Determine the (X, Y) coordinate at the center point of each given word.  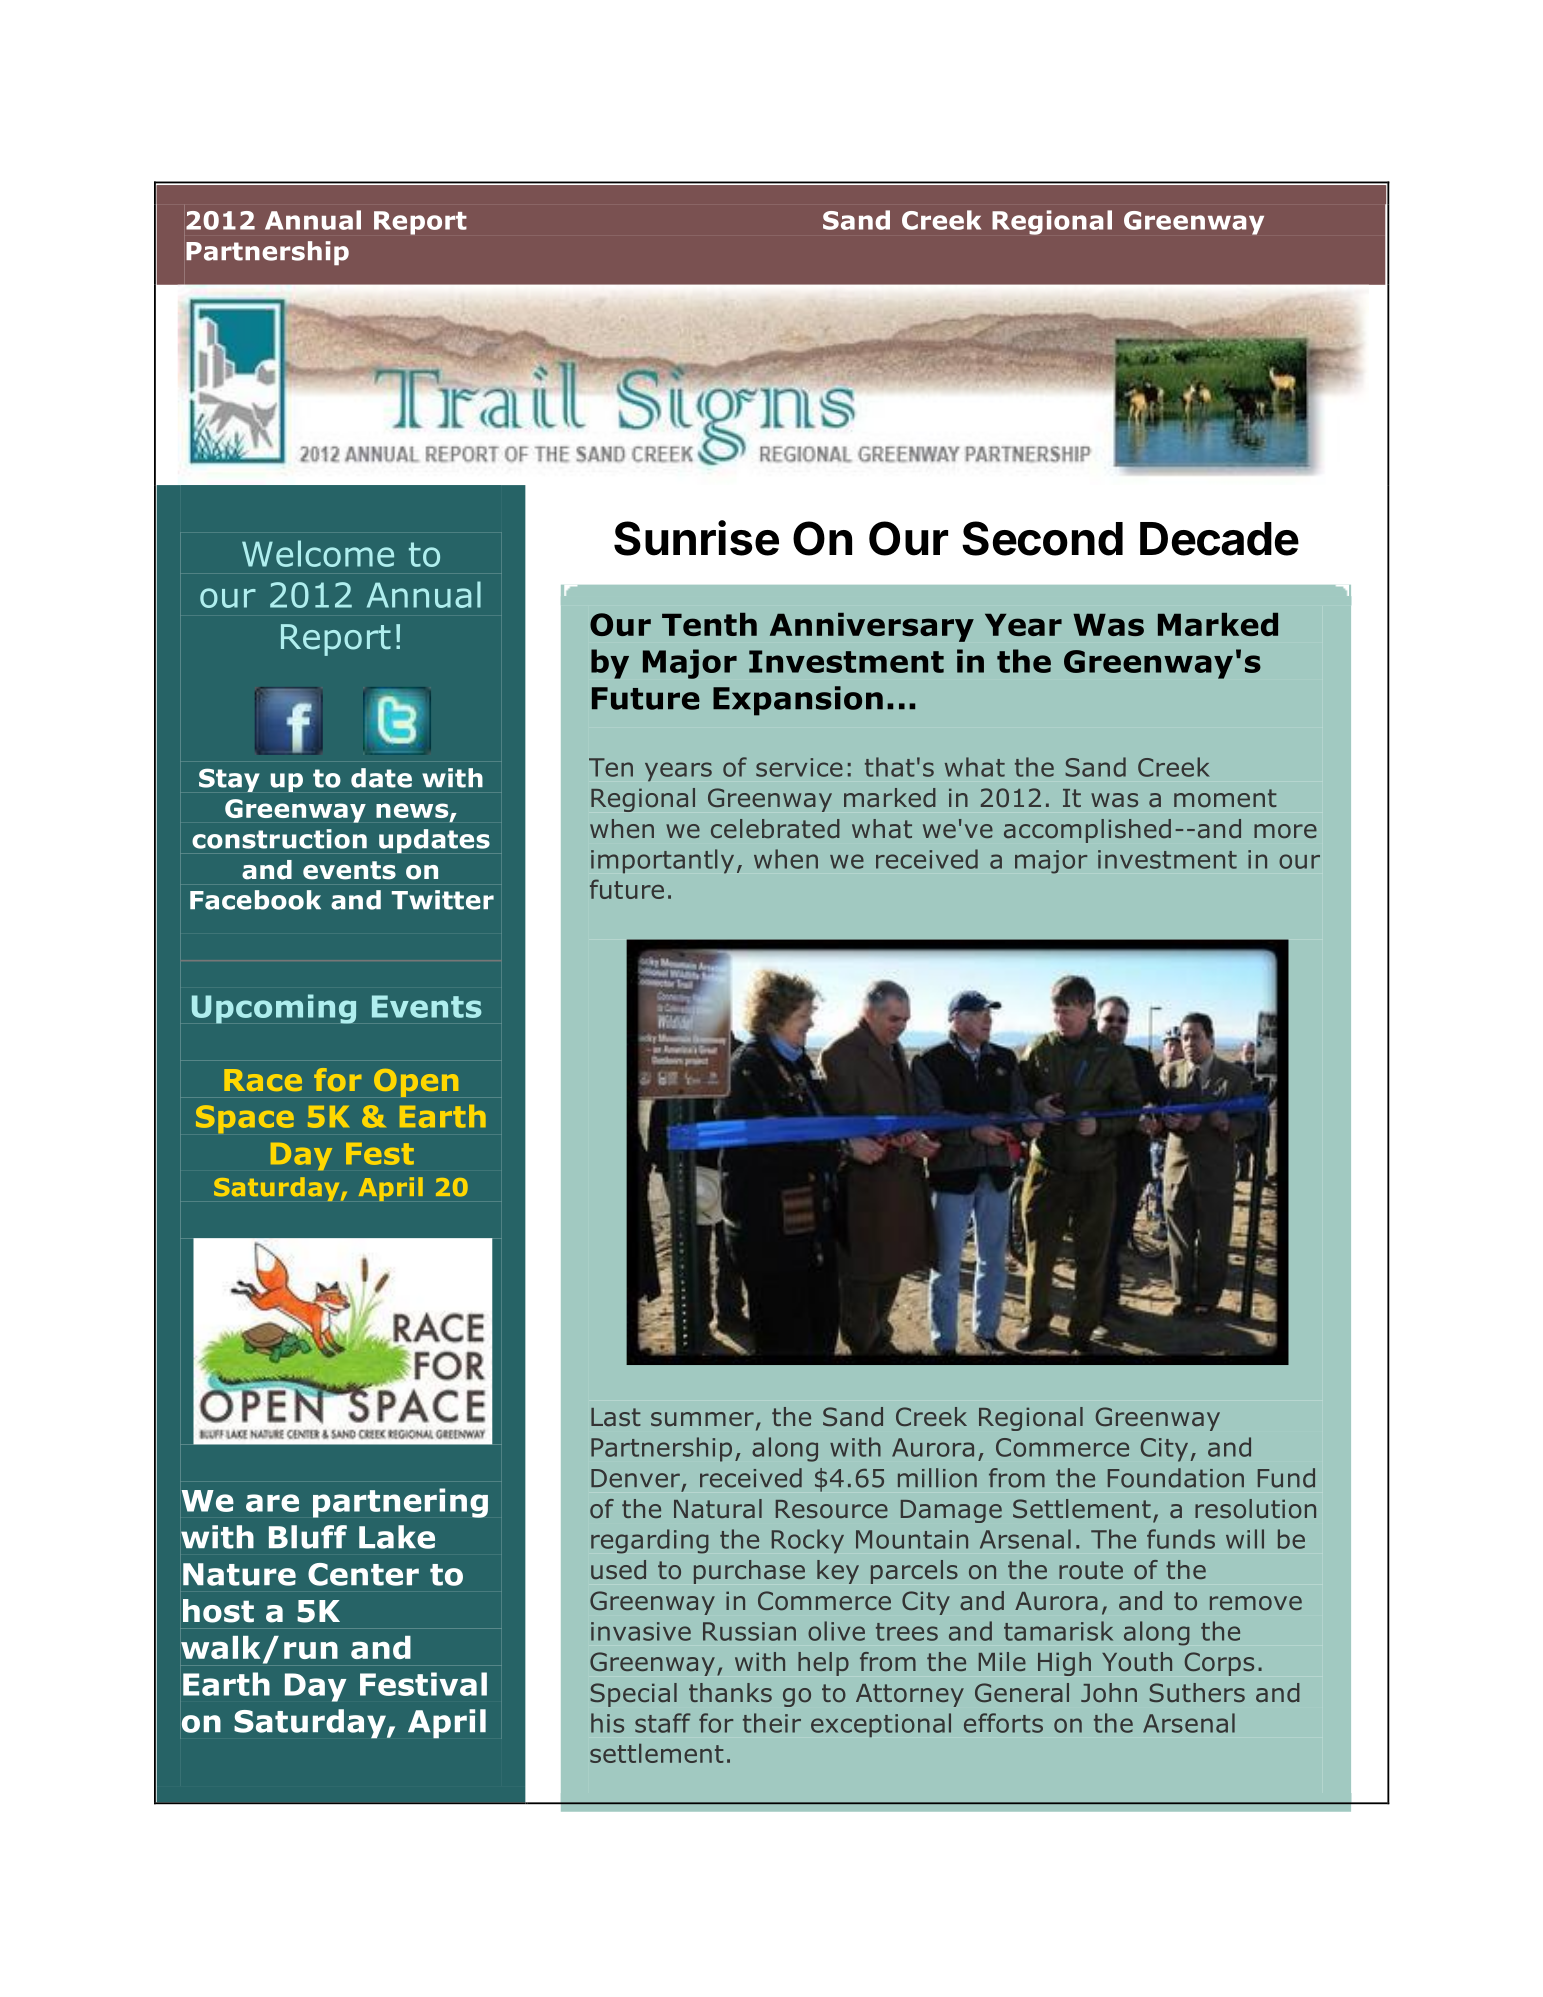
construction (279, 839)
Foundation (1176, 1478)
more (1285, 831)
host (218, 1611)
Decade (1219, 539)
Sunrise (696, 538)
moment (1225, 798)
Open (416, 1083)
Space (245, 1119)
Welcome (318, 553)
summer (702, 1419)
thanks (730, 1692)
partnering (400, 1503)
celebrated (775, 828)
